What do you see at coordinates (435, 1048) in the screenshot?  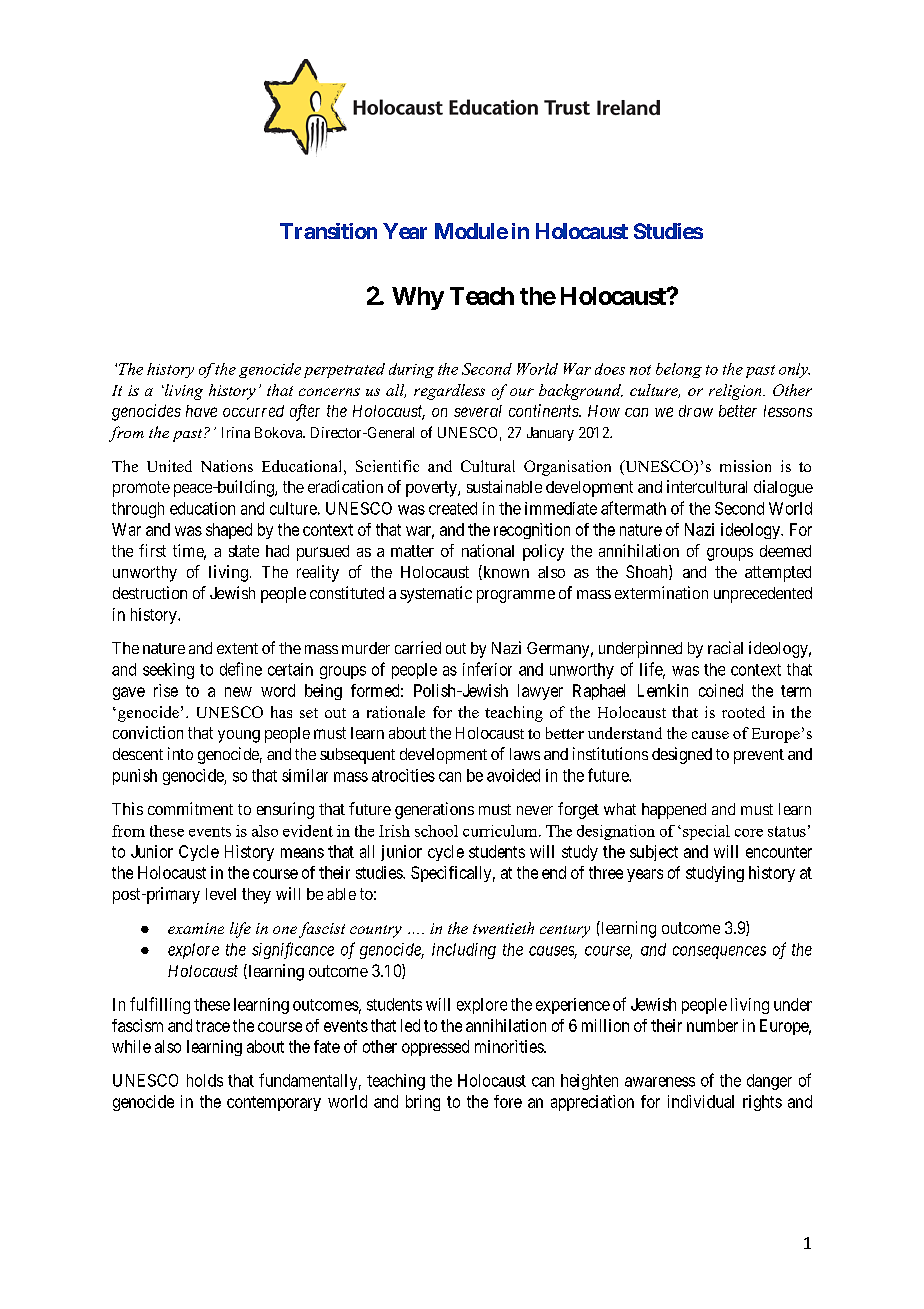 I see `oppressed` at bounding box center [435, 1048].
